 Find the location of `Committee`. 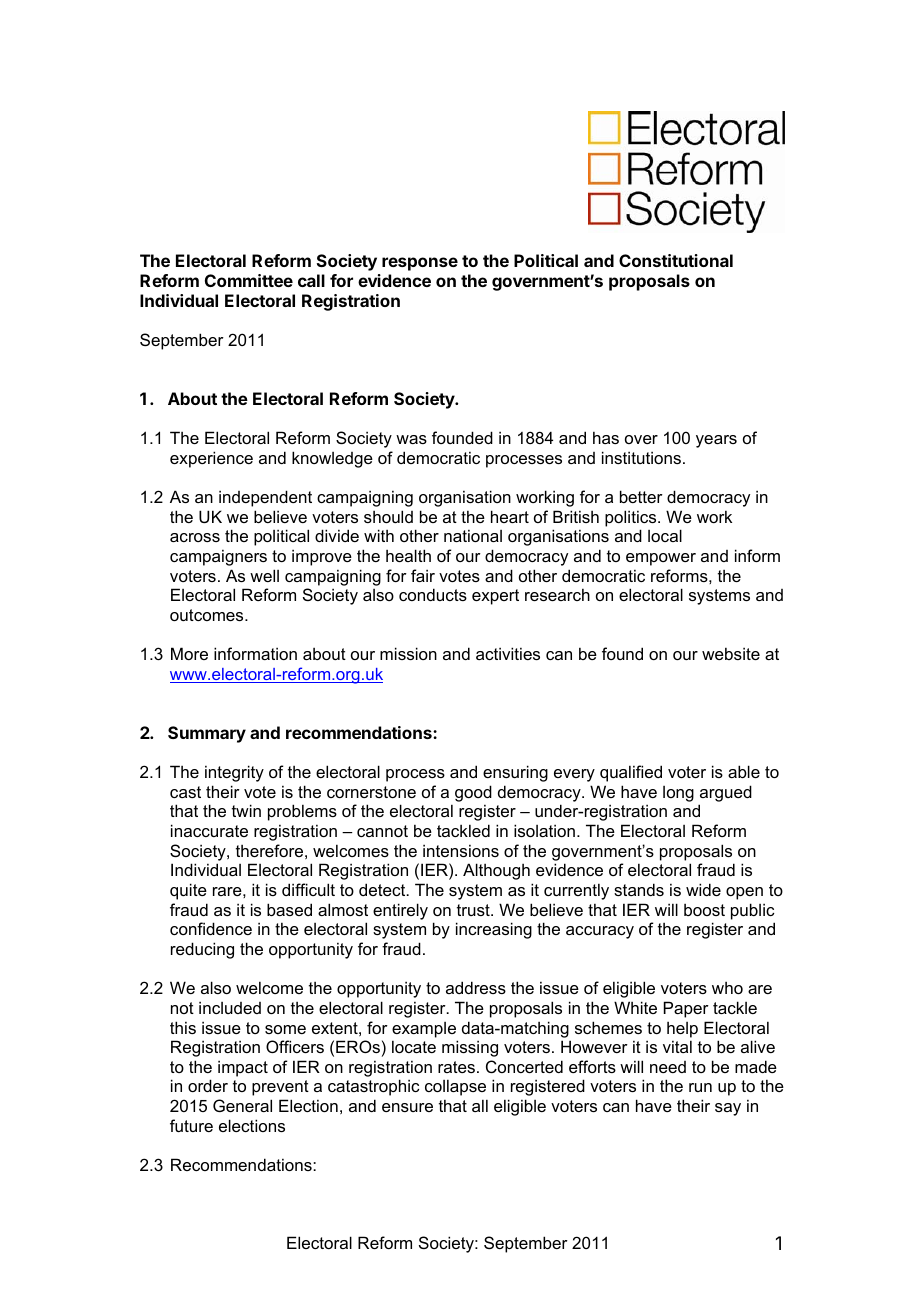

Committee is located at coordinates (249, 280).
